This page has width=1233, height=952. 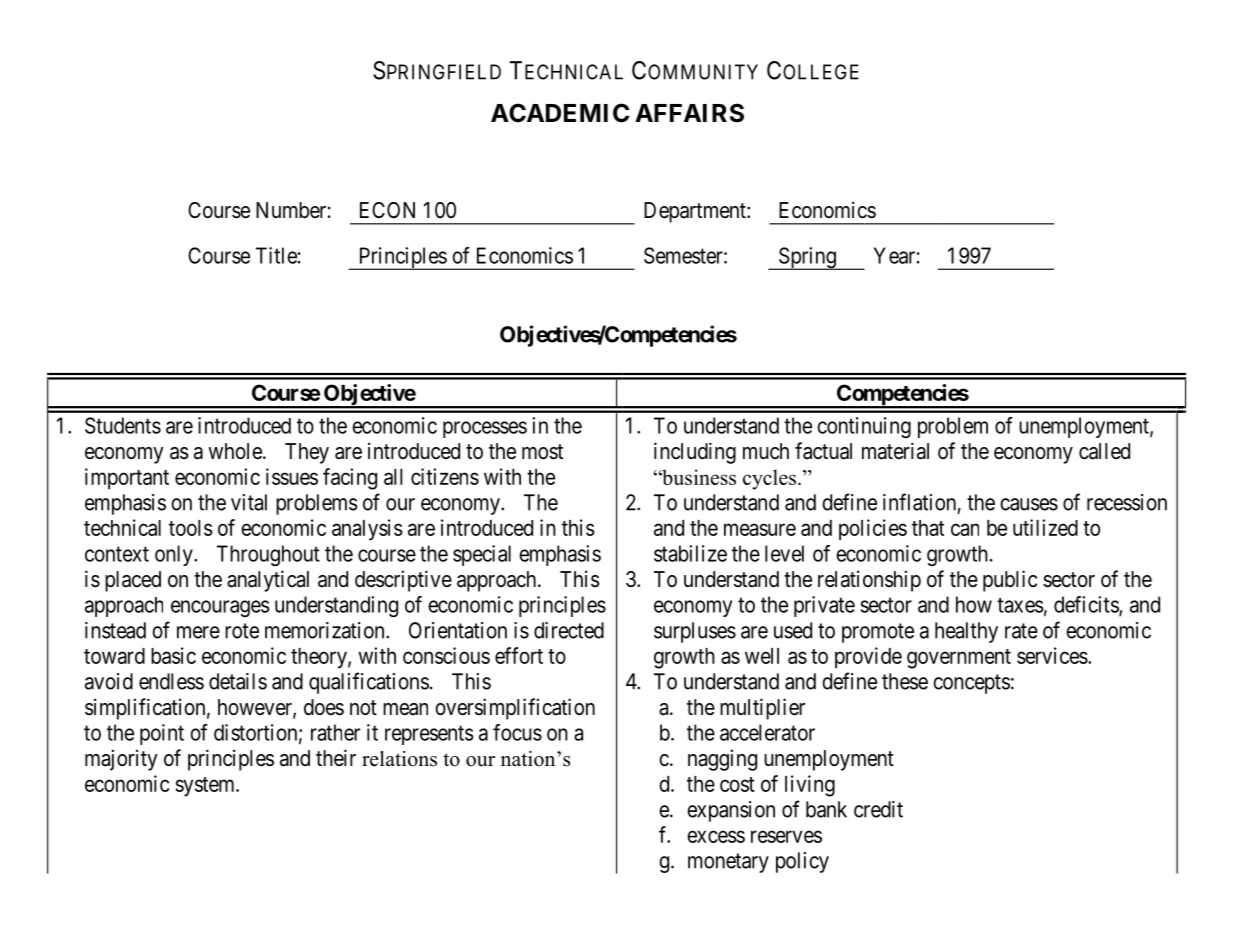 I want to click on processes, so click(x=485, y=429).
